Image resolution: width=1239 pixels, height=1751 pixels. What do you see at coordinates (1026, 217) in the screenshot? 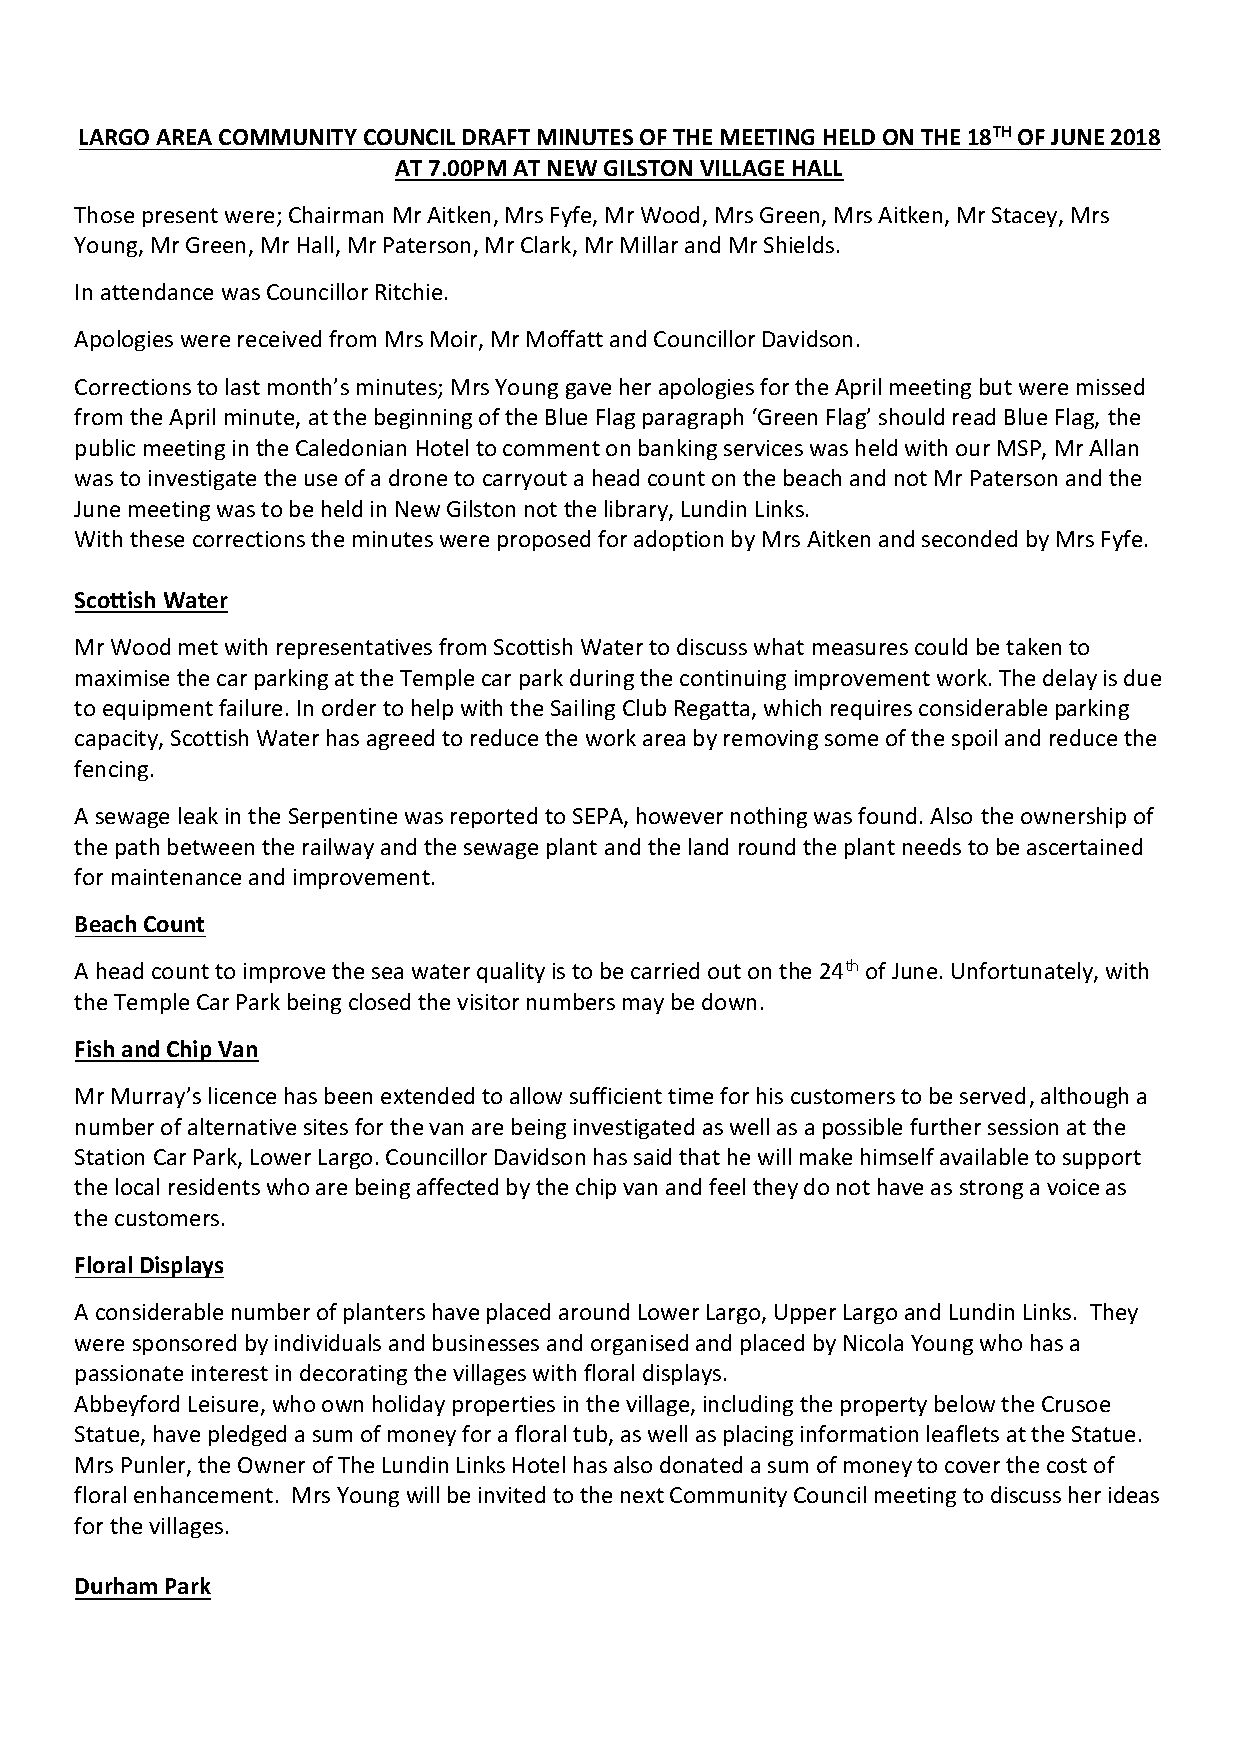
I see `Stacey` at bounding box center [1026, 217].
